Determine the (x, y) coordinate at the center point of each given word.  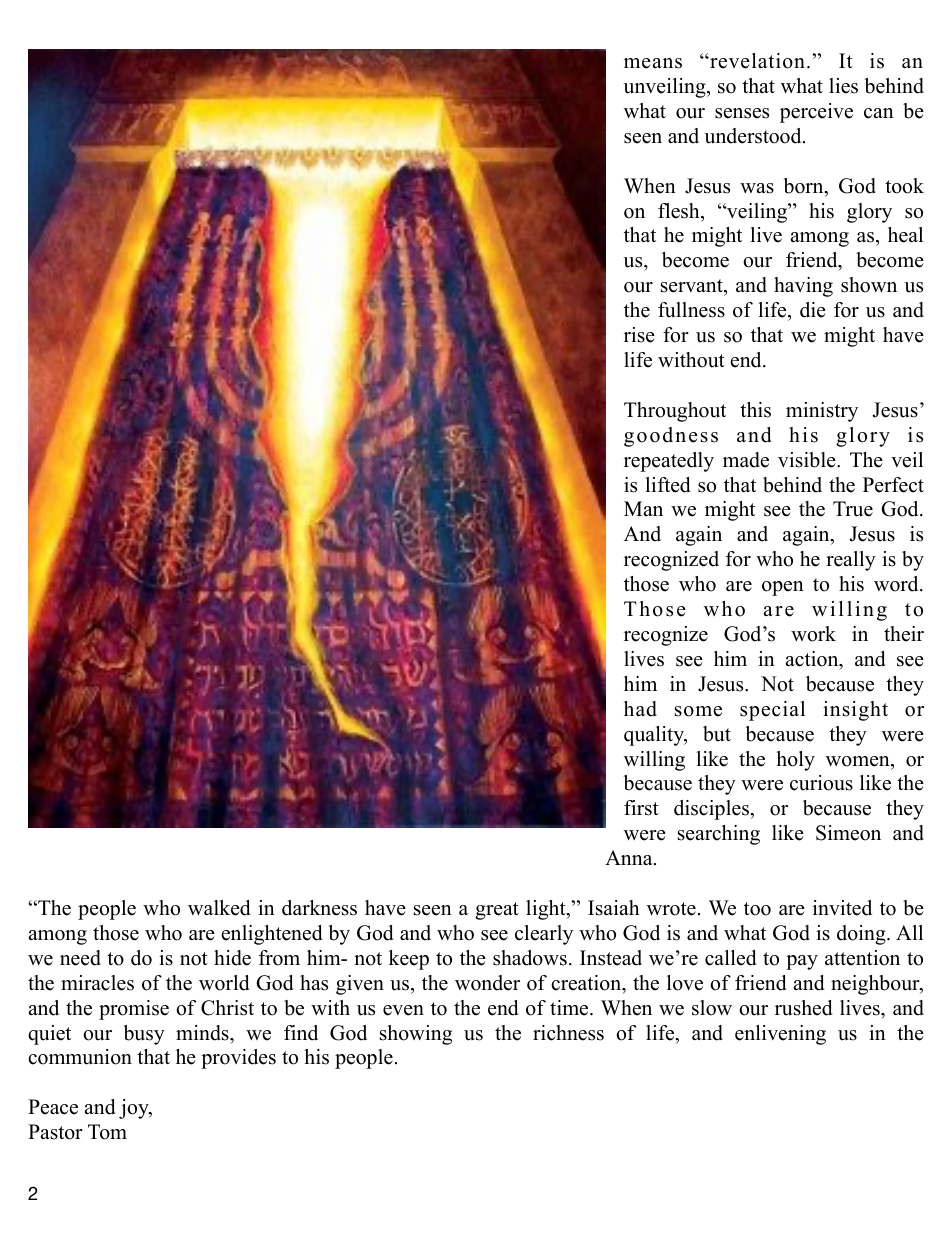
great (497, 911)
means (653, 63)
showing (416, 1035)
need (80, 958)
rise (639, 335)
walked (219, 908)
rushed (803, 1008)
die (813, 310)
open (783, 588)
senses (742, 113)
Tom (107, 1132)
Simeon (848, 833)
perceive (816, 113)
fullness (691, 310)
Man (643, 508)
